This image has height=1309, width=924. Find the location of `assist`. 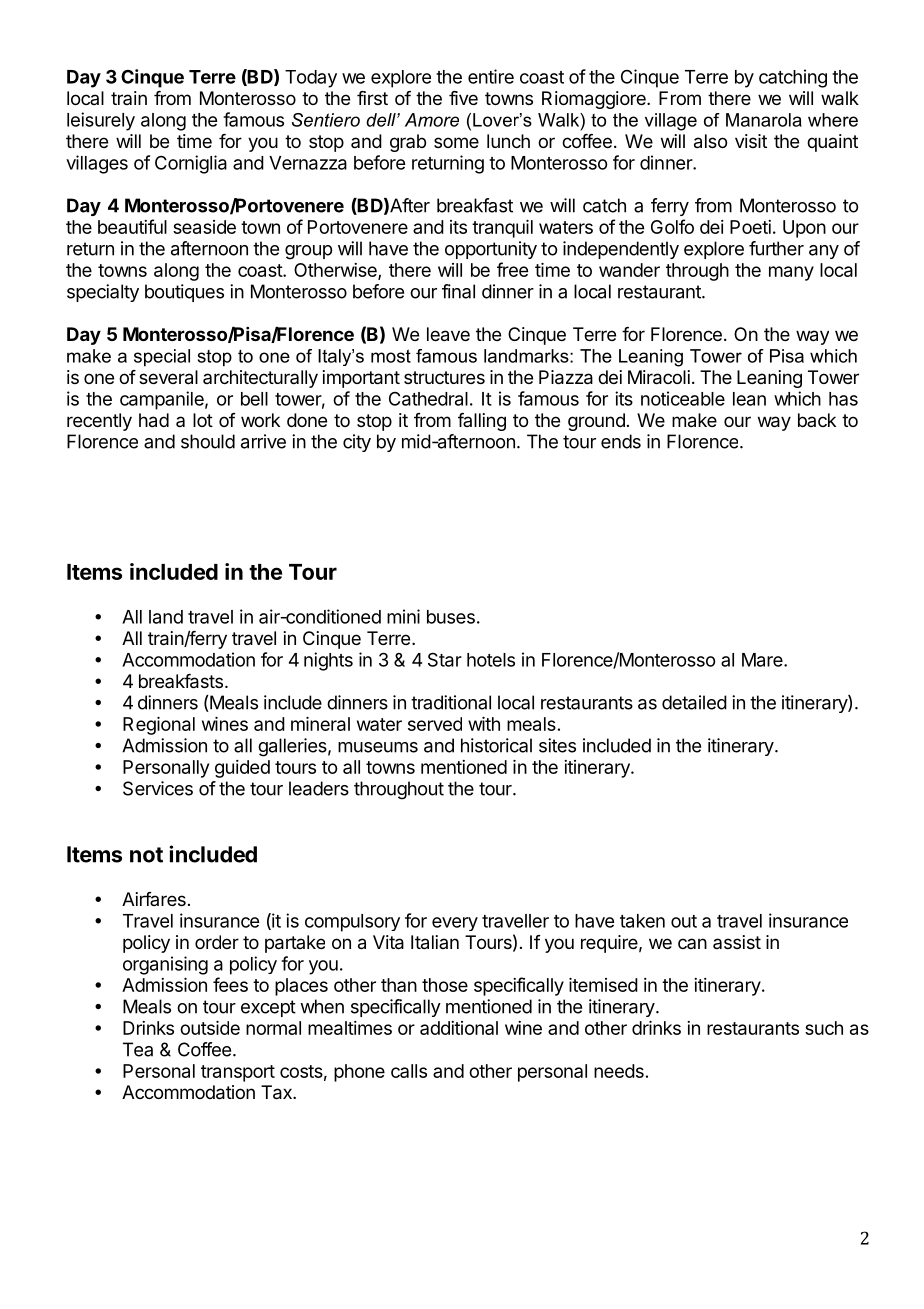

assist is located at coordinates (737, 942).
